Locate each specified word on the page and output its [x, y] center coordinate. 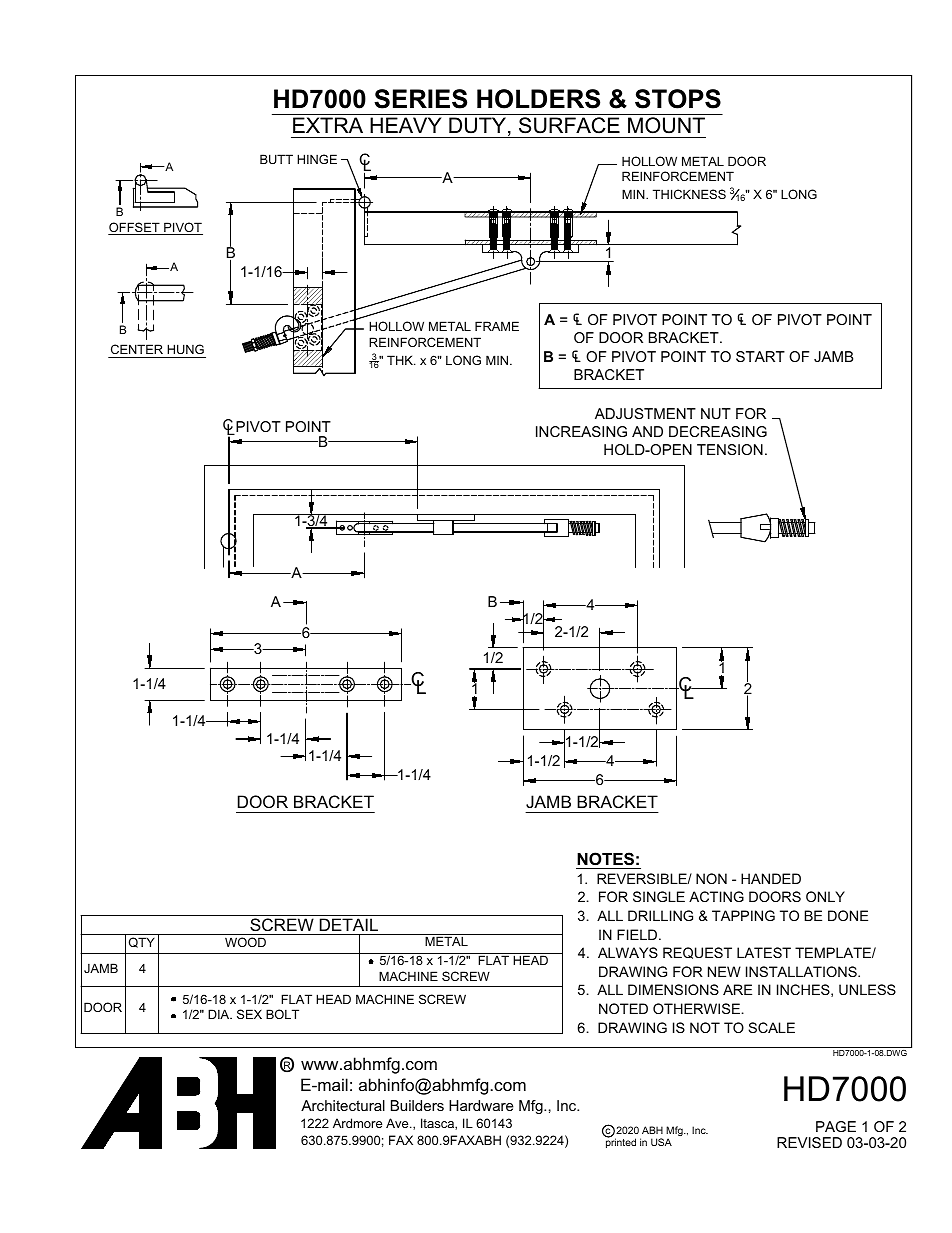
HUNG [185, 349]
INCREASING [581, 431]
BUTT [276, 159]
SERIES [420, 99]
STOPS [678, 99]
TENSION [730, 449]
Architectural [343, 1105]
